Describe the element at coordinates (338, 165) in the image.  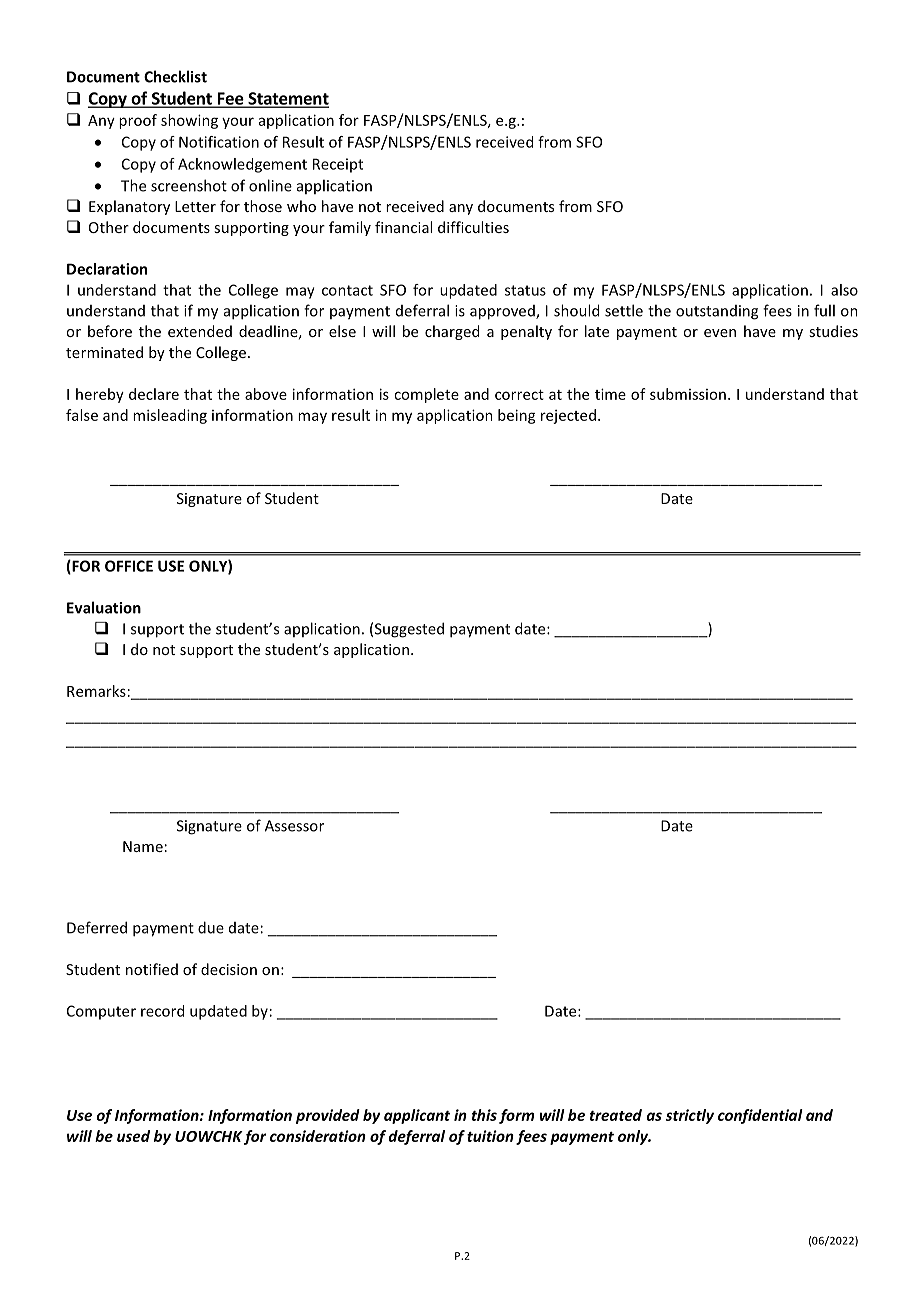
I see `Receipt` at that location.
